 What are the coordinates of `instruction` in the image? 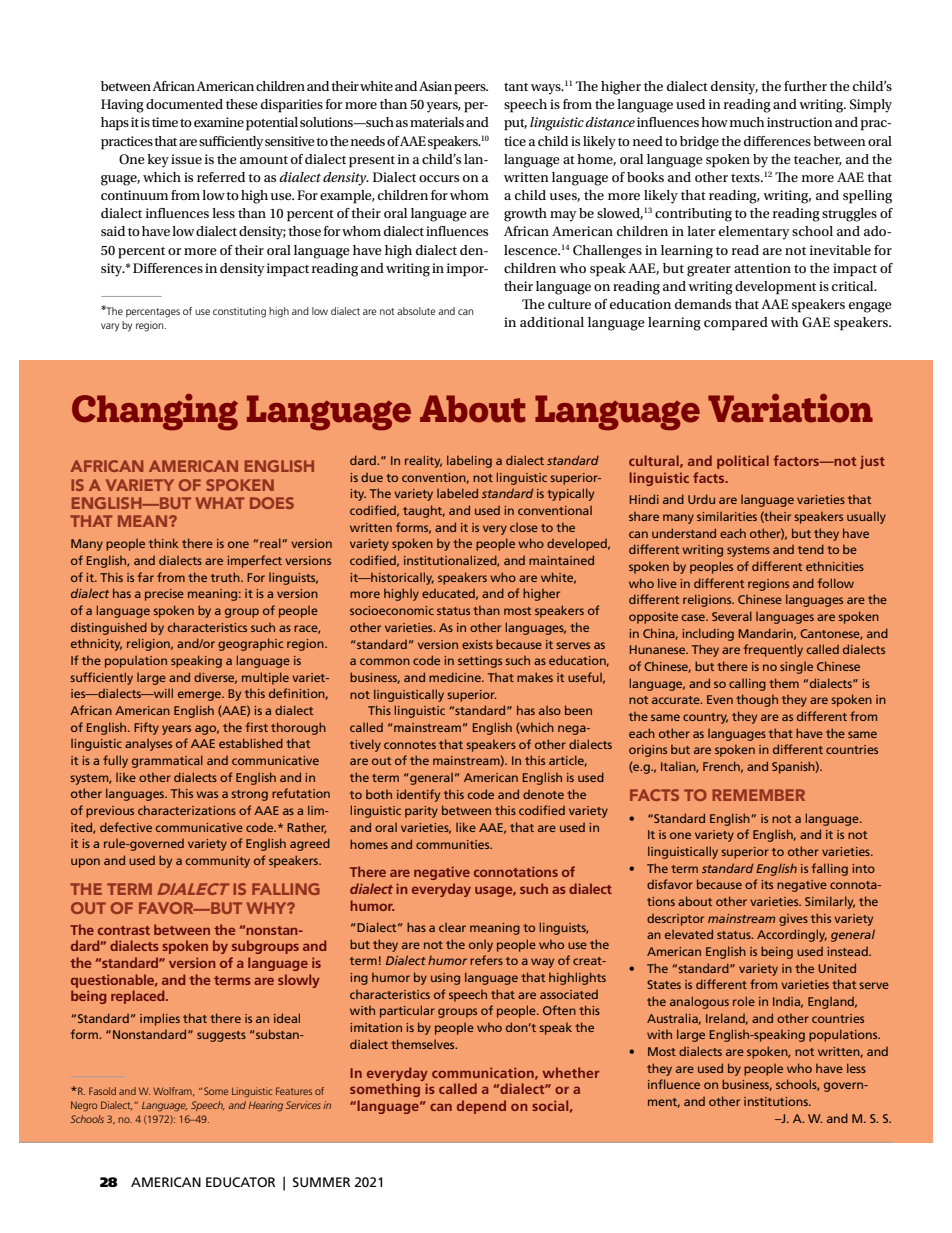 It's located at (800, 122).
